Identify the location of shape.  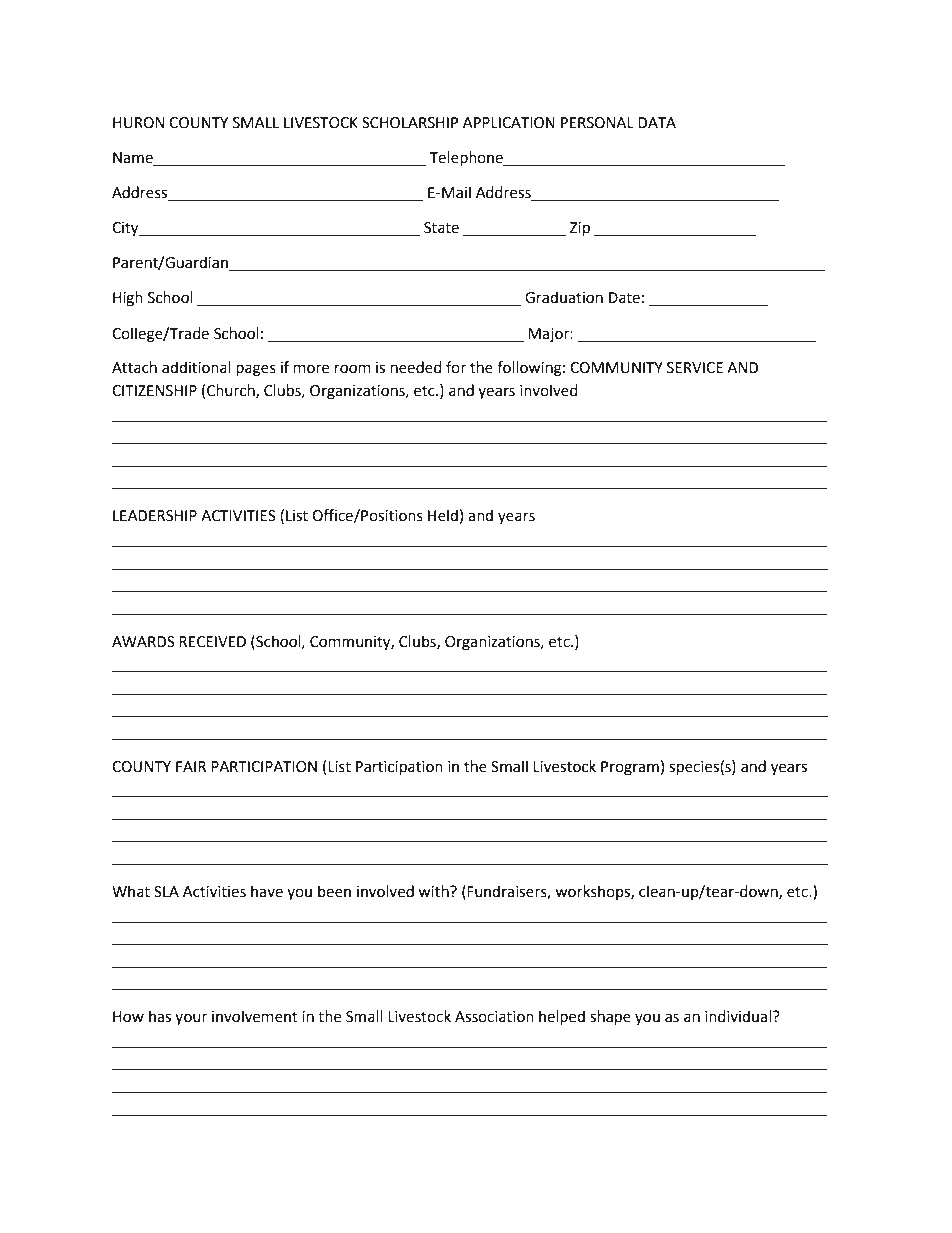
(610, 1018).
